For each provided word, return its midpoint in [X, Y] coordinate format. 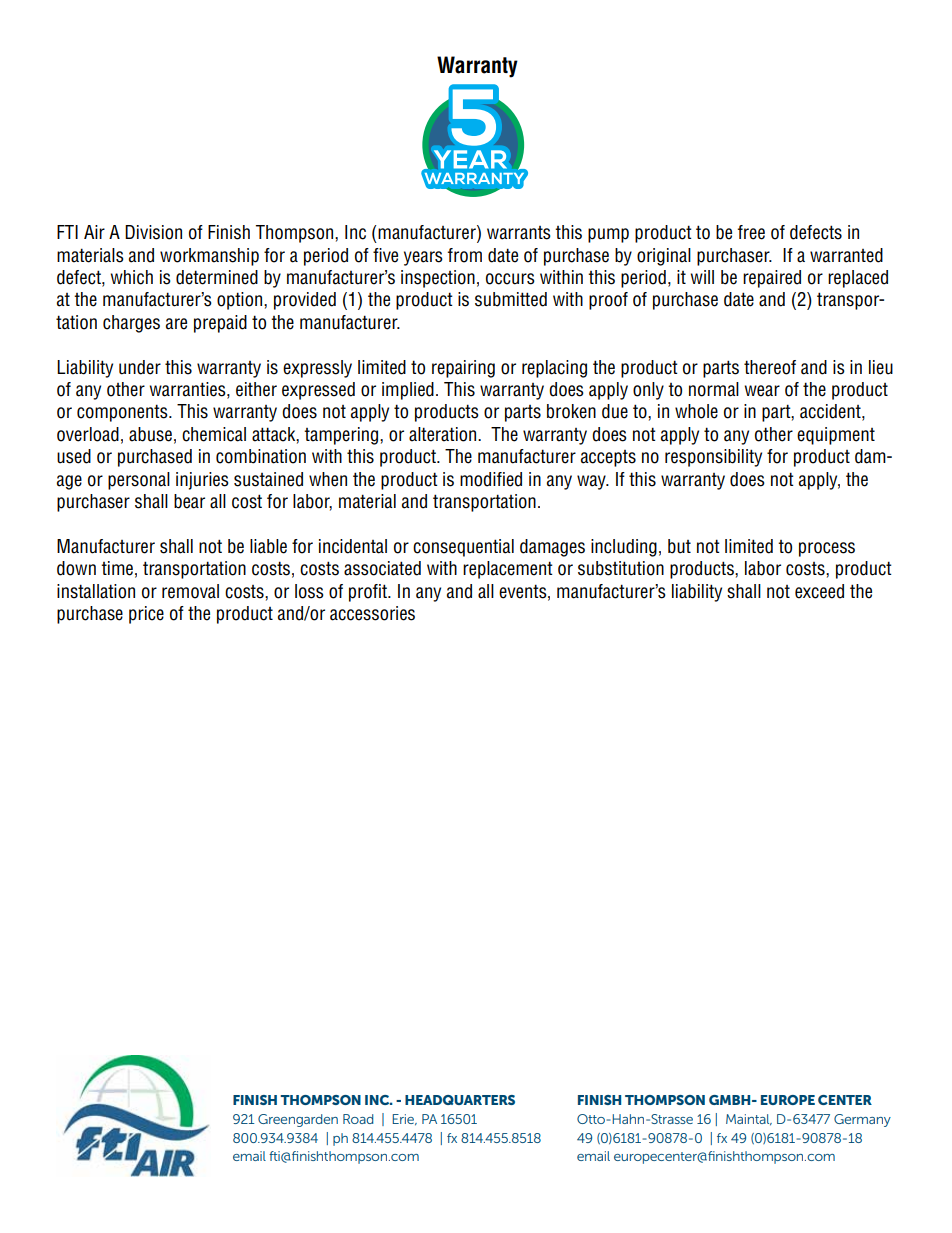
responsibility [713, 458]
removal [190, 591]
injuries [202, 481]
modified [491, 479]
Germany [862, 1120]
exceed [819, 591]
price [146, 615]
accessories [372, 613]
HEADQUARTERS [460, 1100]
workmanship [209, 257]
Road [358, 1119]
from [465, 255]
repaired [772, 279]
